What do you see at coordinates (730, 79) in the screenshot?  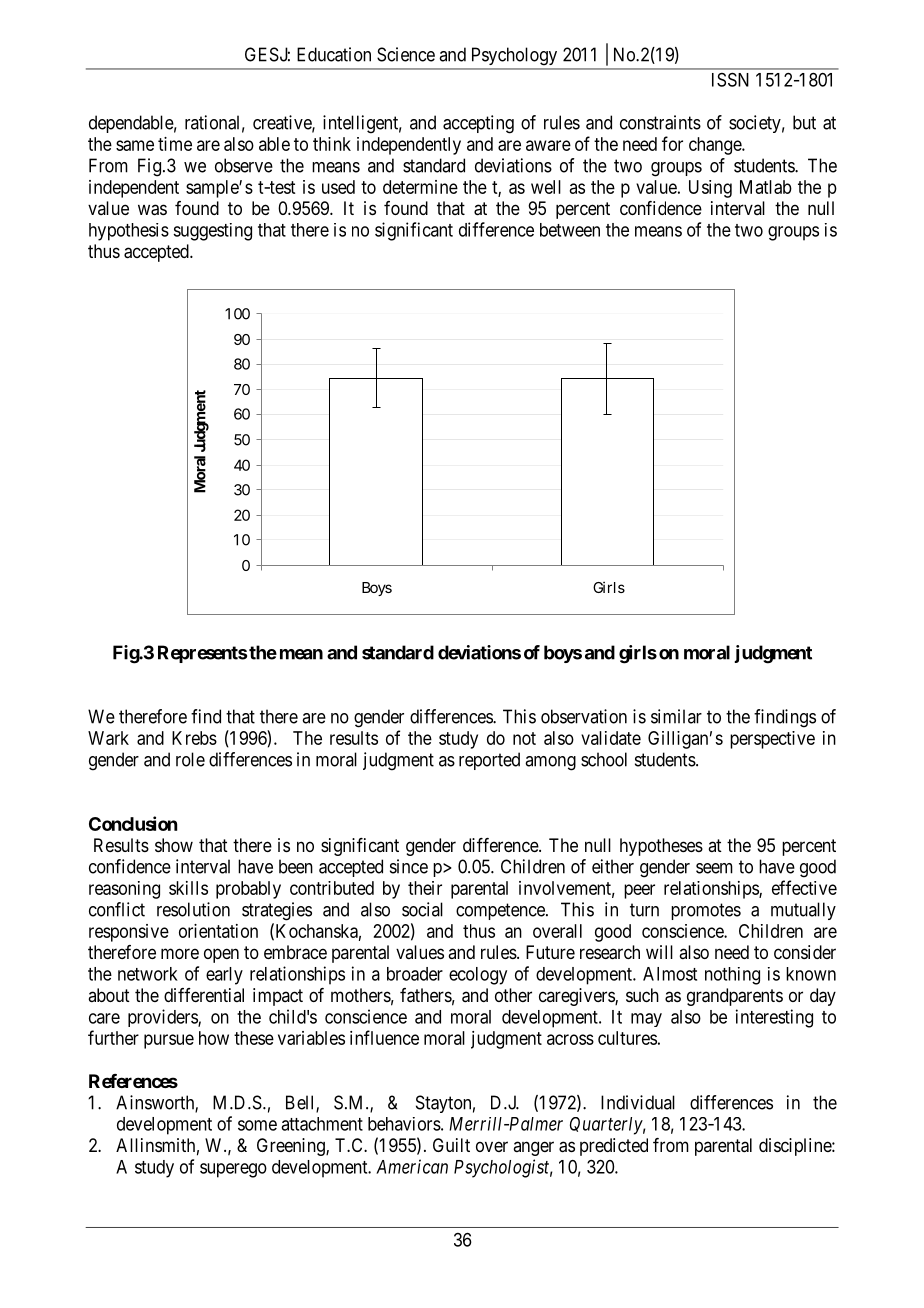 I see `ISSN` at bounding box center [730, 79].
